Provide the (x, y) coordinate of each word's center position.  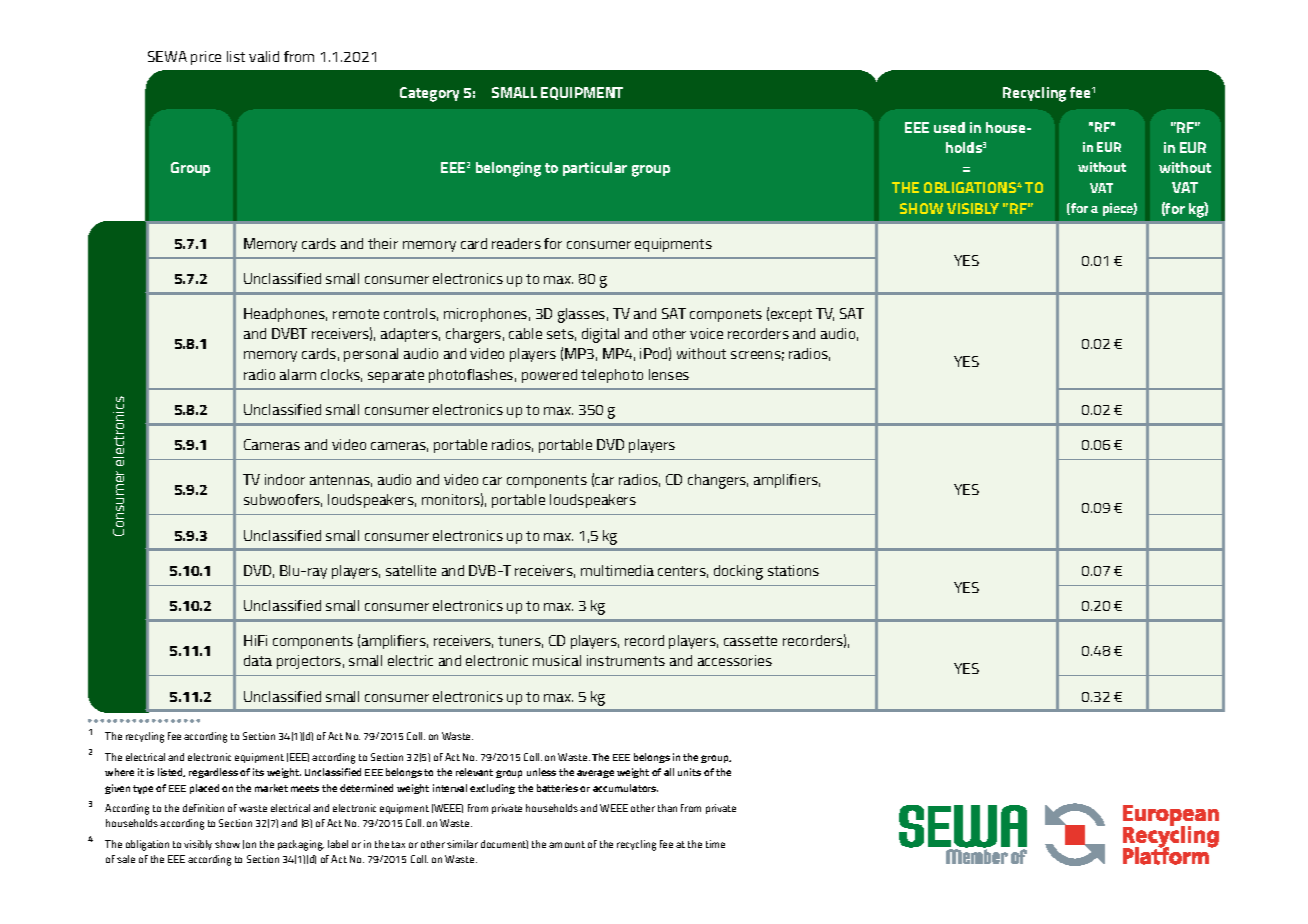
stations (793, 570)
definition (203, 808)
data (258, 660)
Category (429, 94)
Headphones (285, 315)
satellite (411, 570)
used (949, 127)
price (206, 58)
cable (525, 333)
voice (706, 333)
